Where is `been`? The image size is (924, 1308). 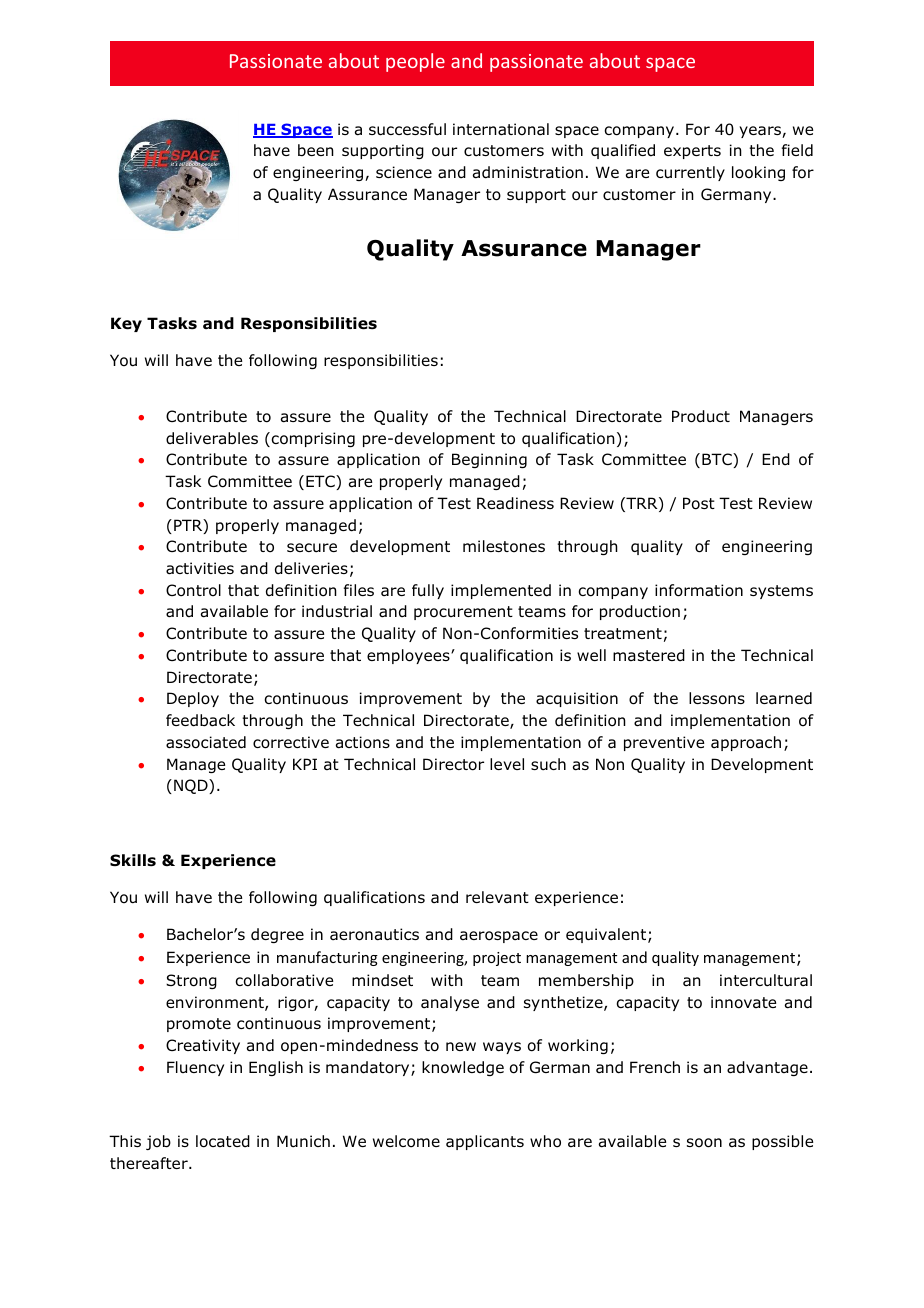
been is located at coordinates (316, 150).
